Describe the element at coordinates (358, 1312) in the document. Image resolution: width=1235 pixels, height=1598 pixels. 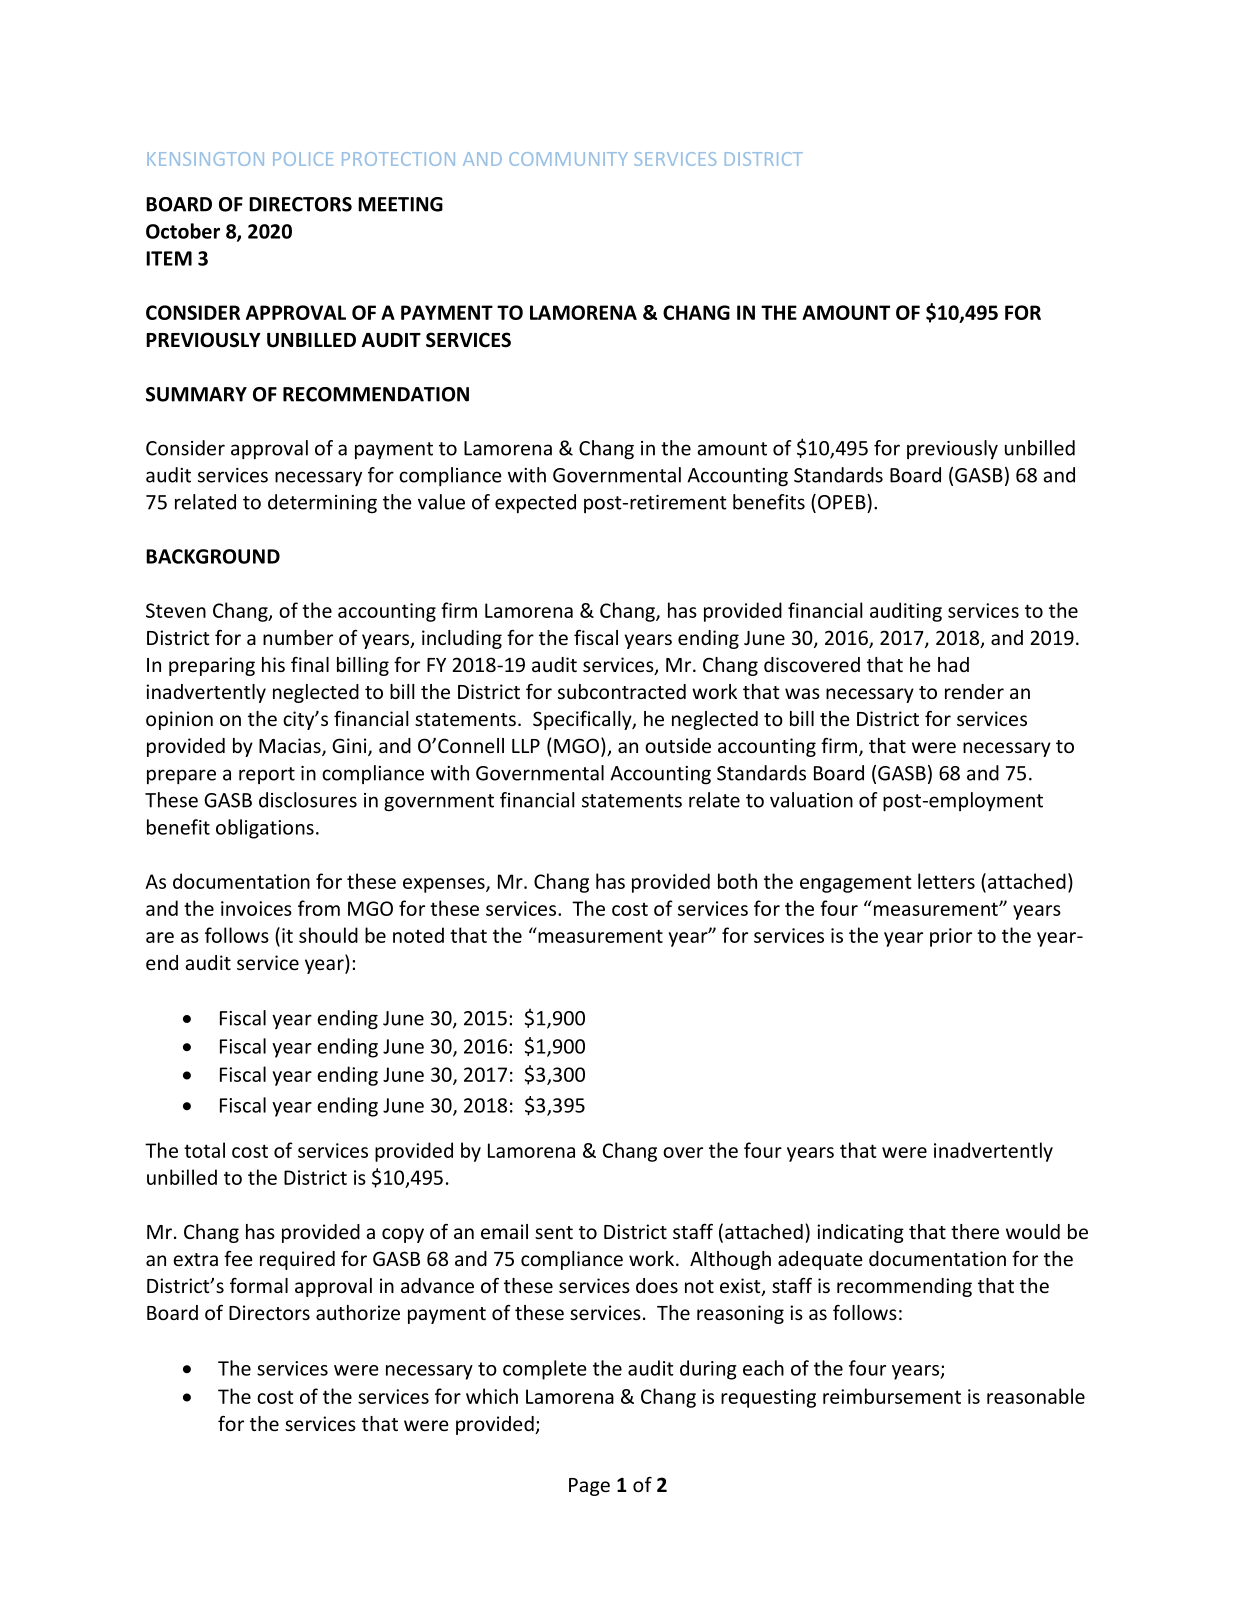
I see `authorize` at that location.
